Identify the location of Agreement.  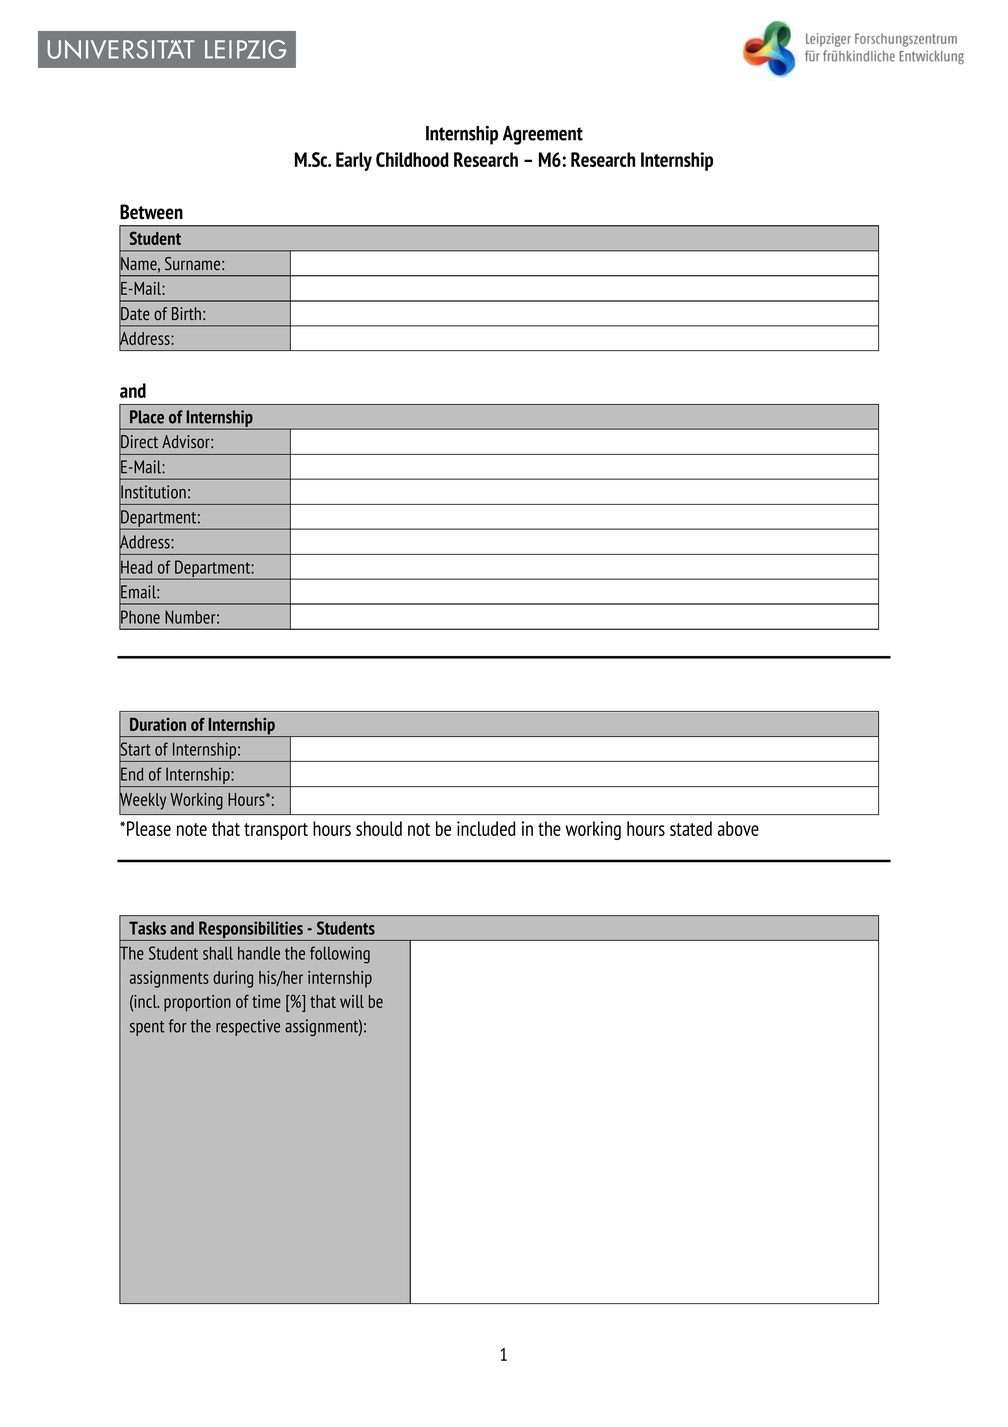
(543, 135).
